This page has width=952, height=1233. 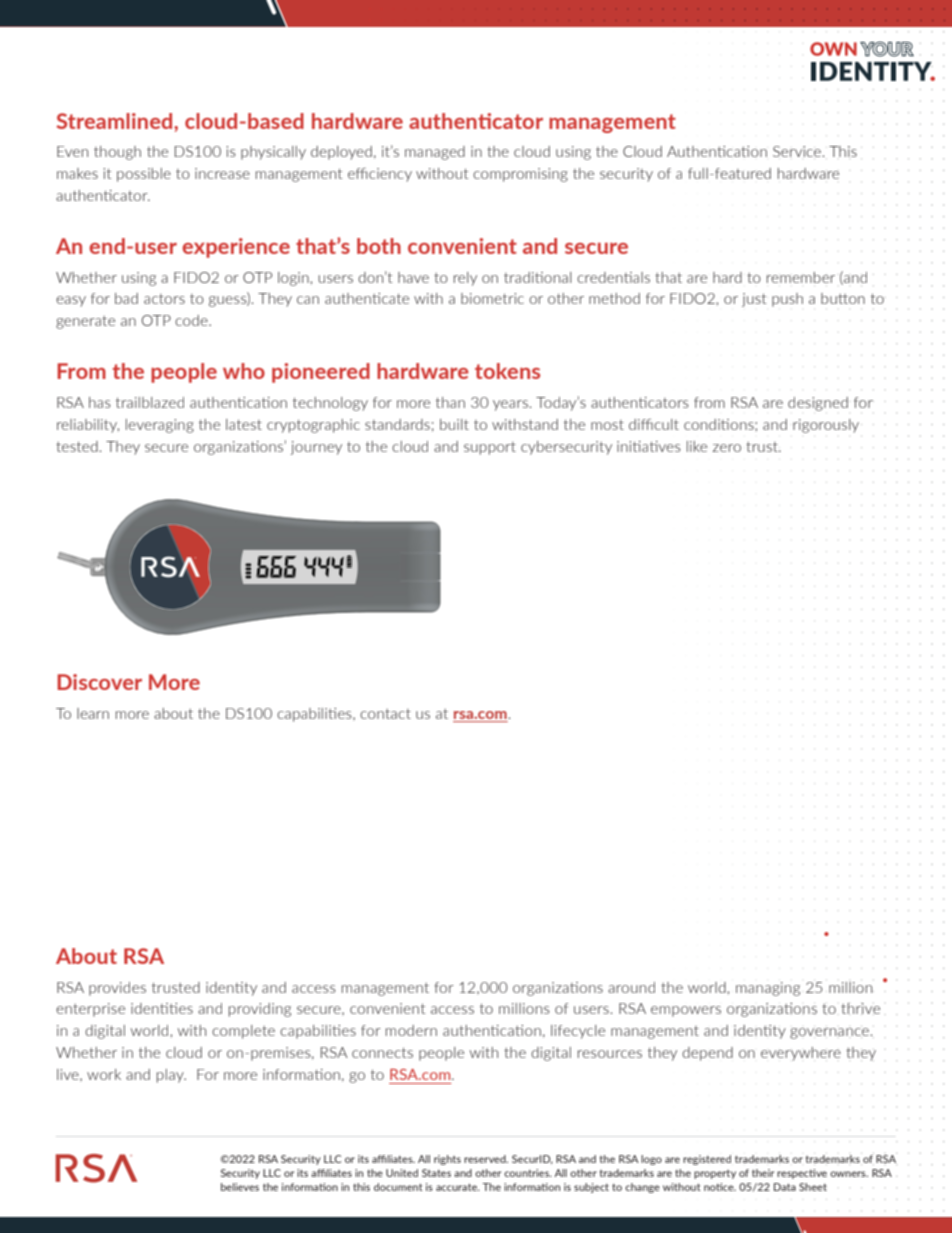 I want to click on managed, so click(x=435, y=153).
